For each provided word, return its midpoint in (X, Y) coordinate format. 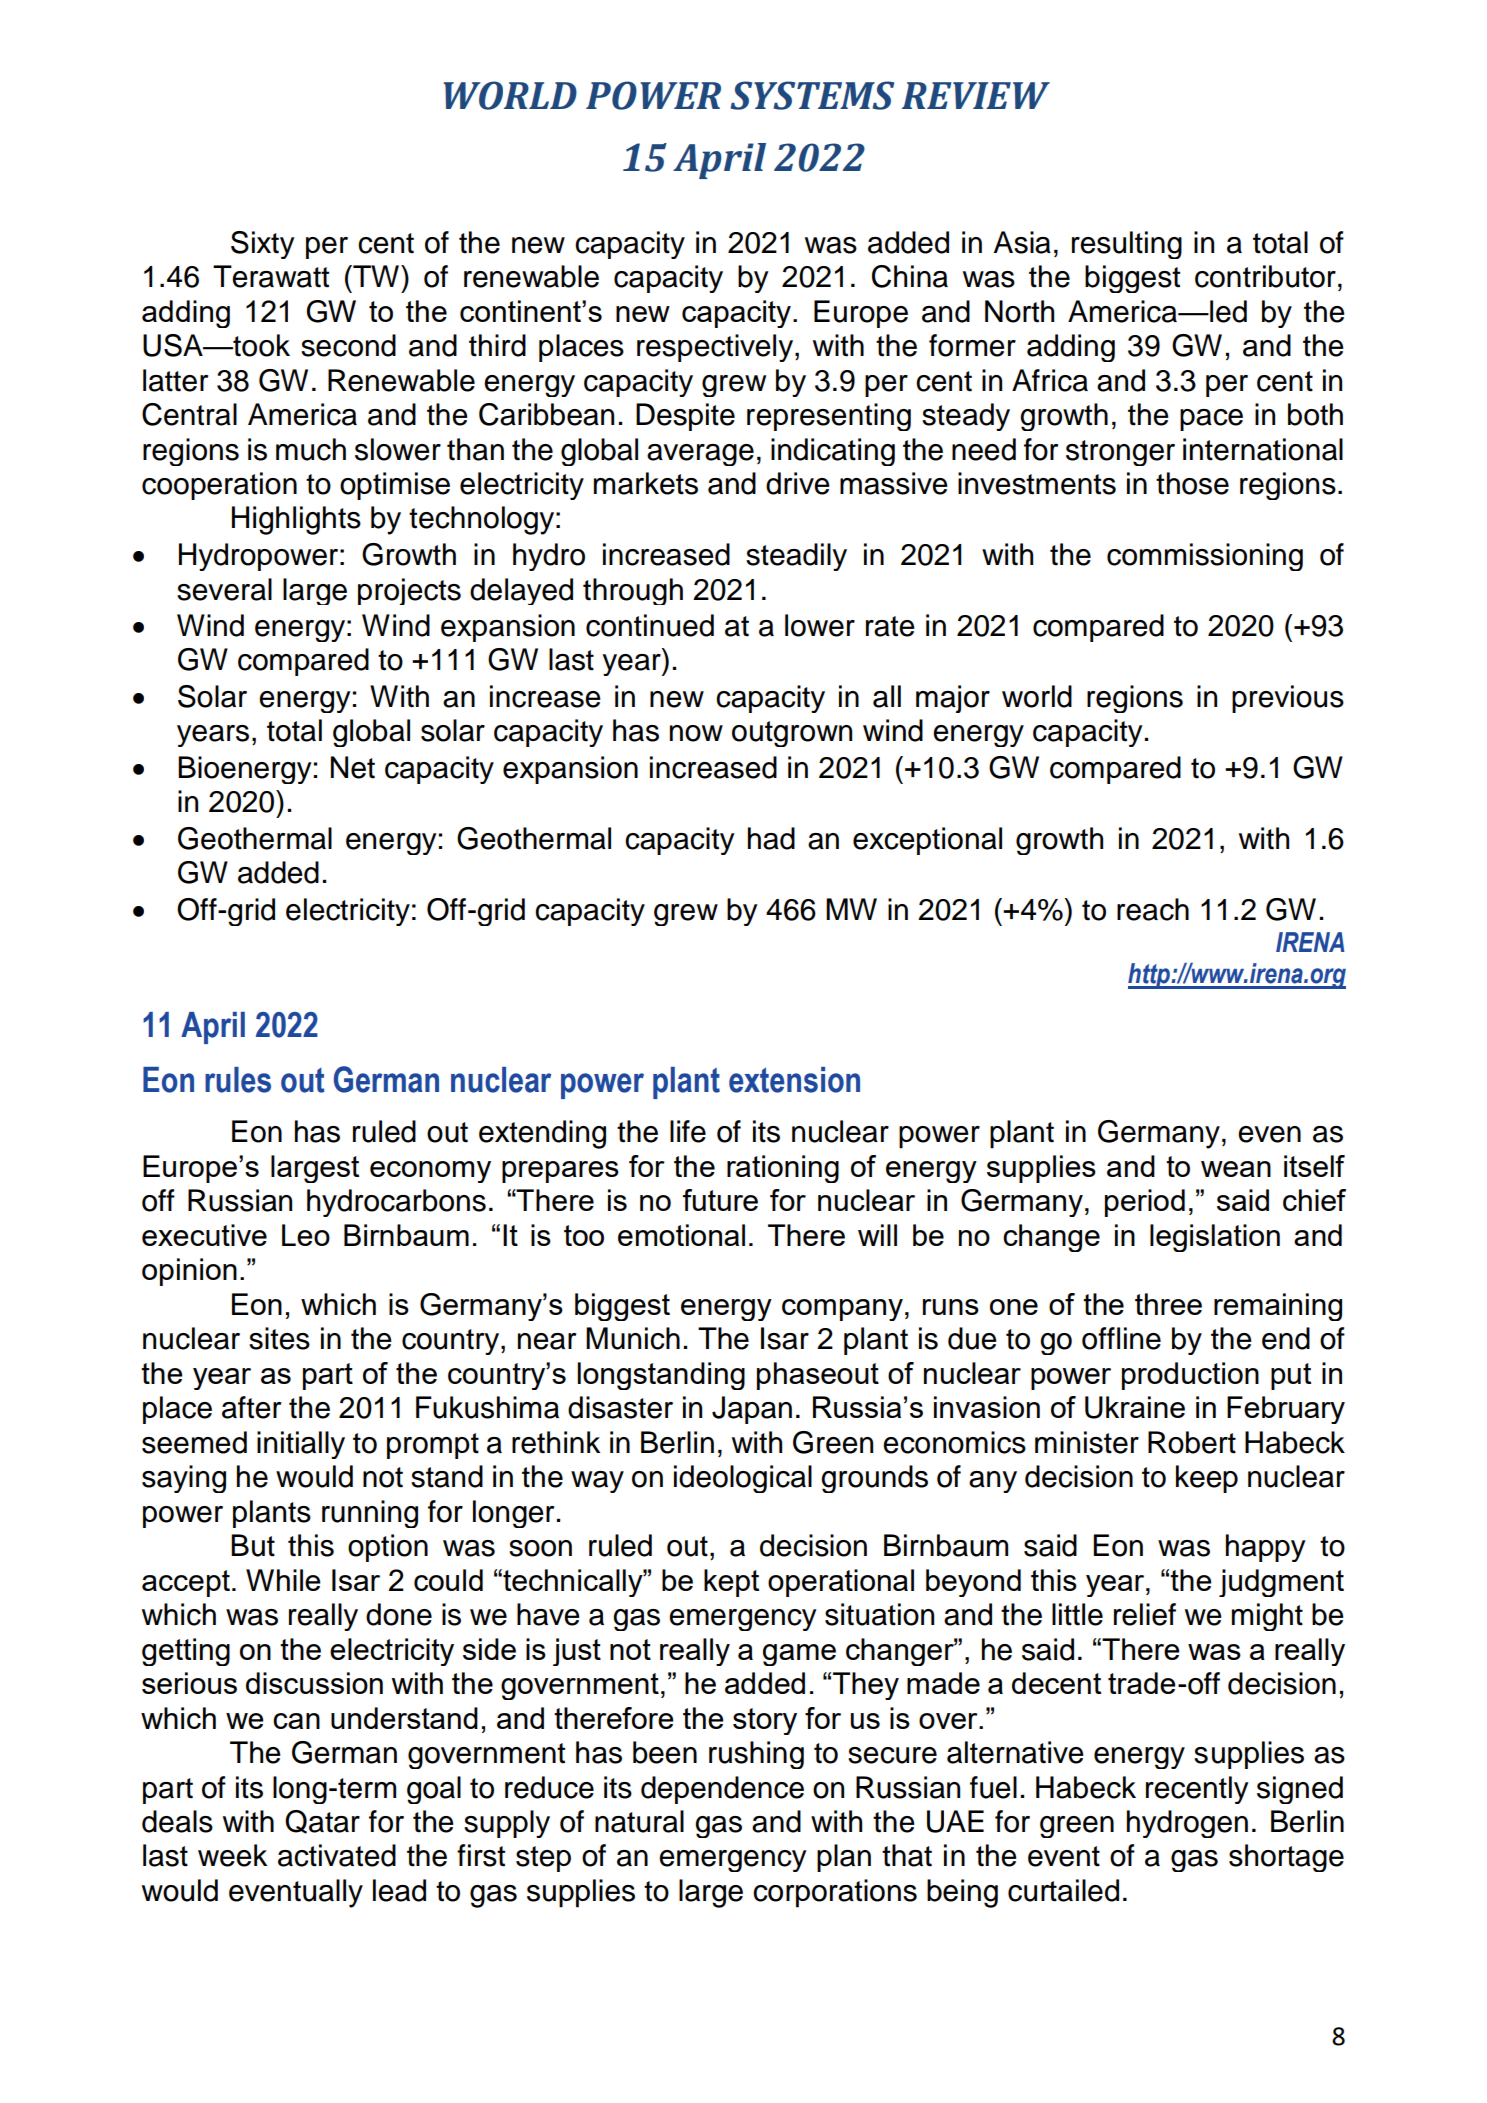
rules (238, 1080)
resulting (1127, 245)
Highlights (296, 520)
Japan (752, 1410)
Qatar (322, 1822)
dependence (722, 1790)
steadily (796, 557)
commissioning (1205, 557)
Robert (1192, 1442)
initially (301, 1445)
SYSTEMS (812, 95)
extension (794, 1080)
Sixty (263, 245)
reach (1153, 909)
